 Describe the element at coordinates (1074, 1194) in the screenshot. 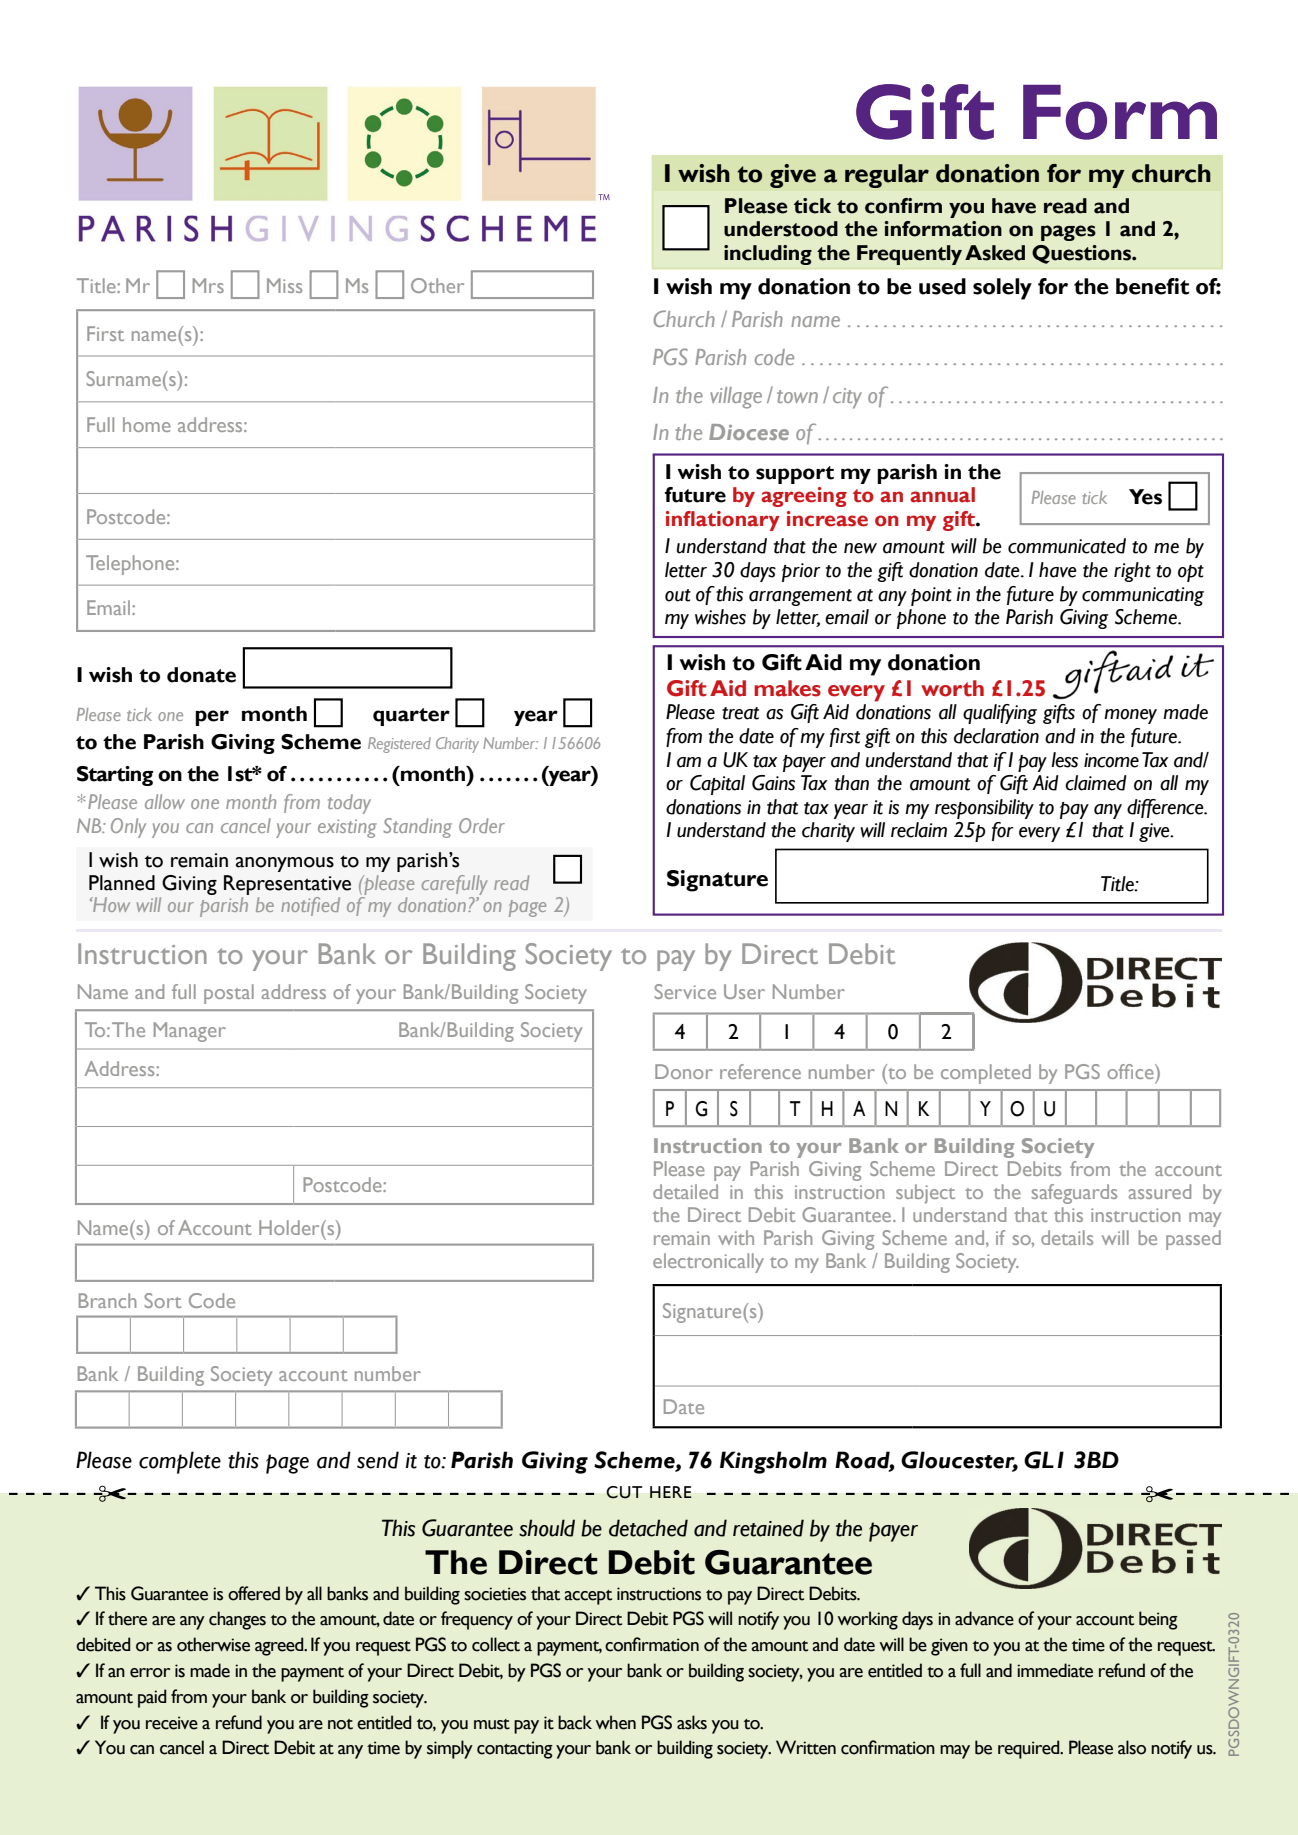

I see `safeguards` at that location.
